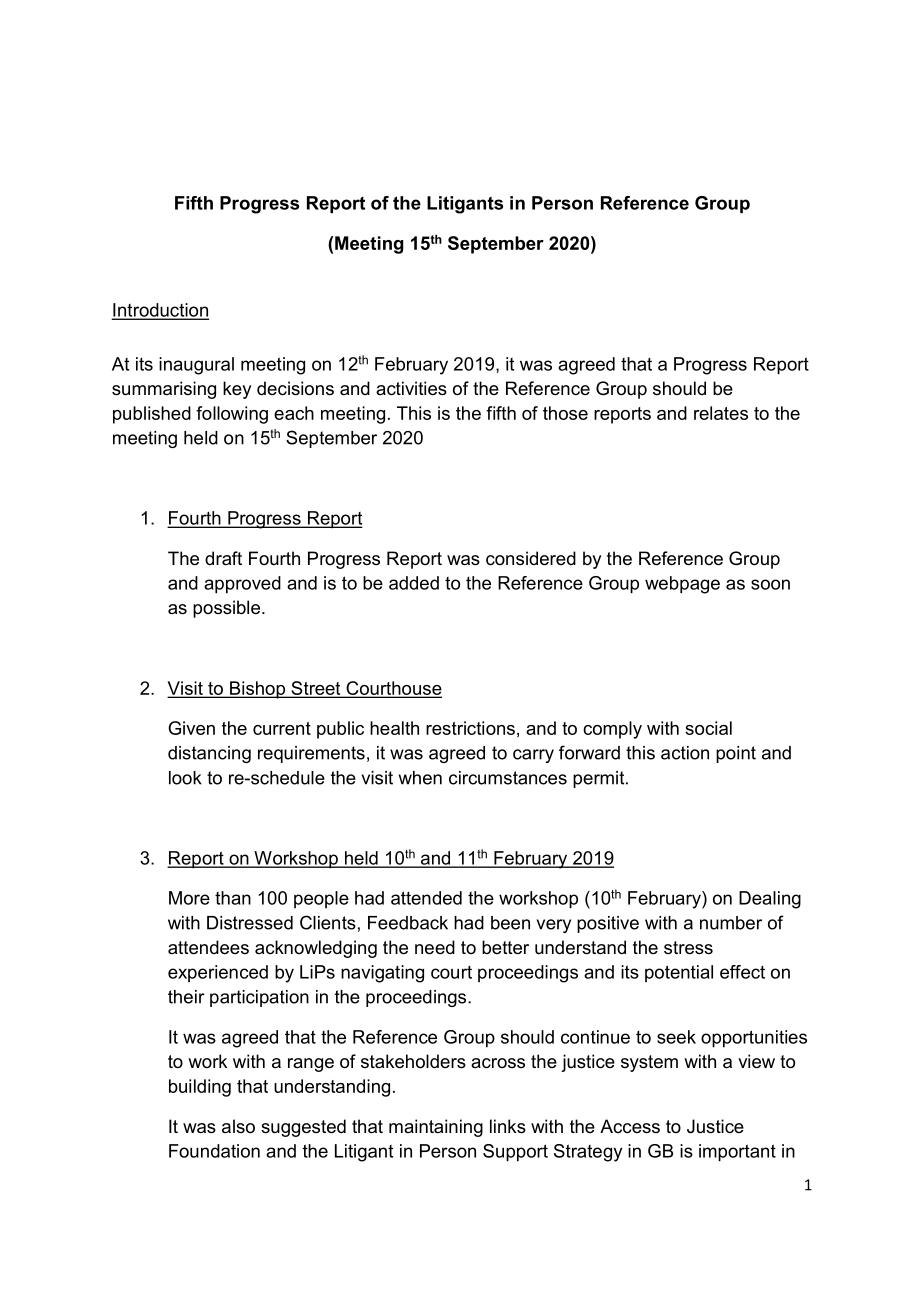  What do you see at coordinates (238, 1126) in the screenshot?
I see `also` at bounding box center [238, 1126].
